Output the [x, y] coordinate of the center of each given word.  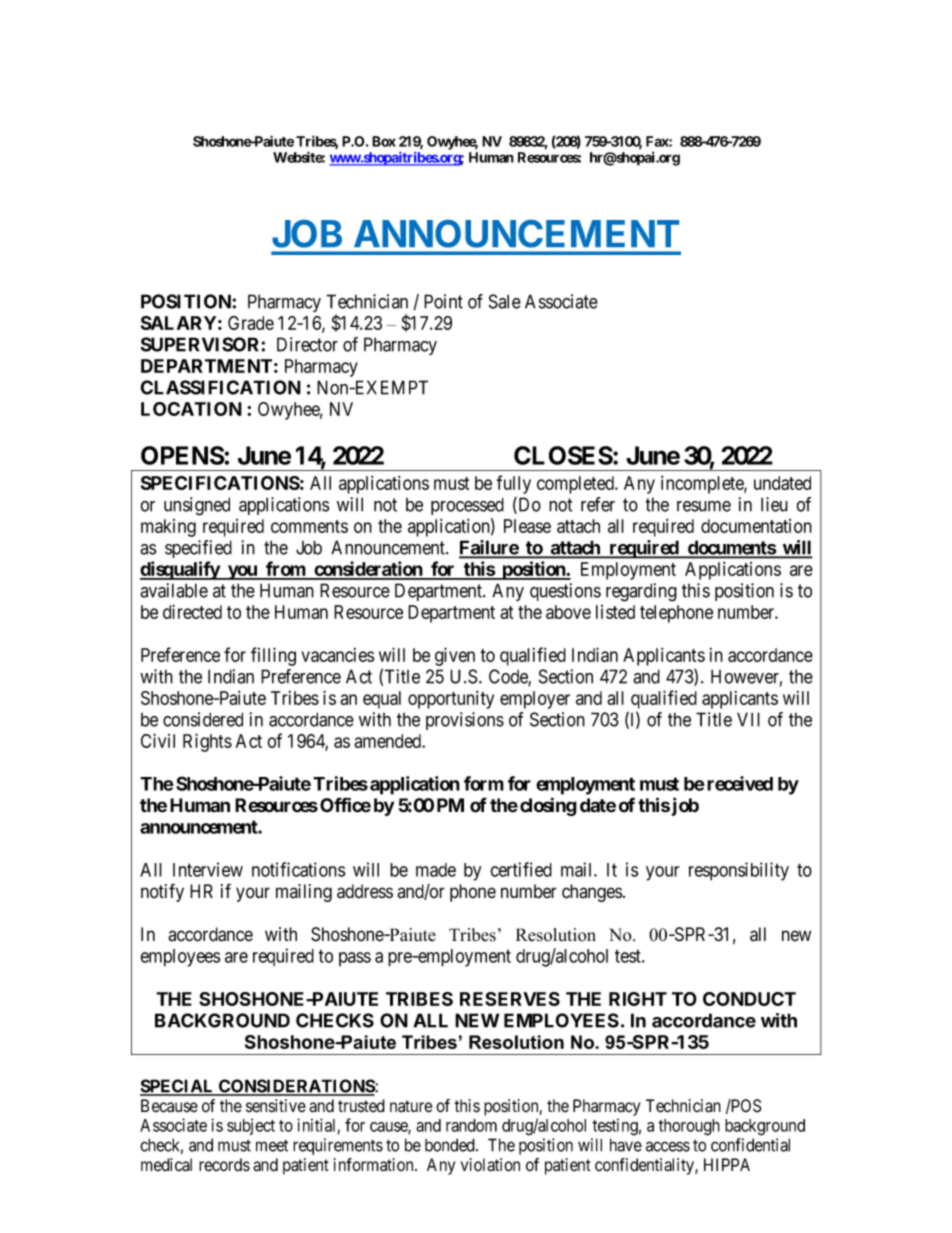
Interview [208, 869]
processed [467, 506]
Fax [658, 141]
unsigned [197, 506]
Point [443, 301]
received [740, 783]
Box [384, 141]
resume [704, 506]
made [436, 870]
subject [251, 1126]
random [471, 1125]
